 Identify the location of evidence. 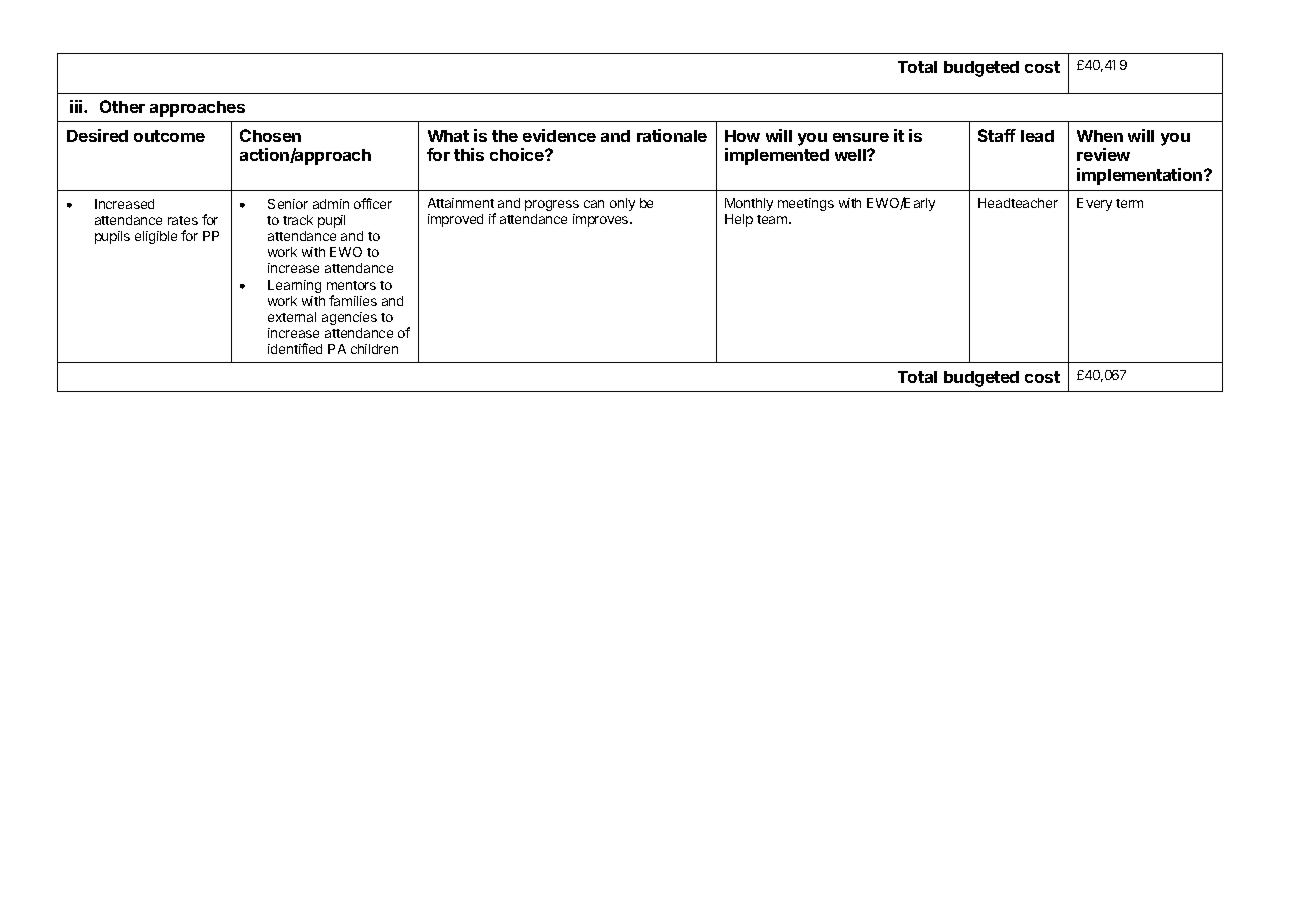
(559, 135).
